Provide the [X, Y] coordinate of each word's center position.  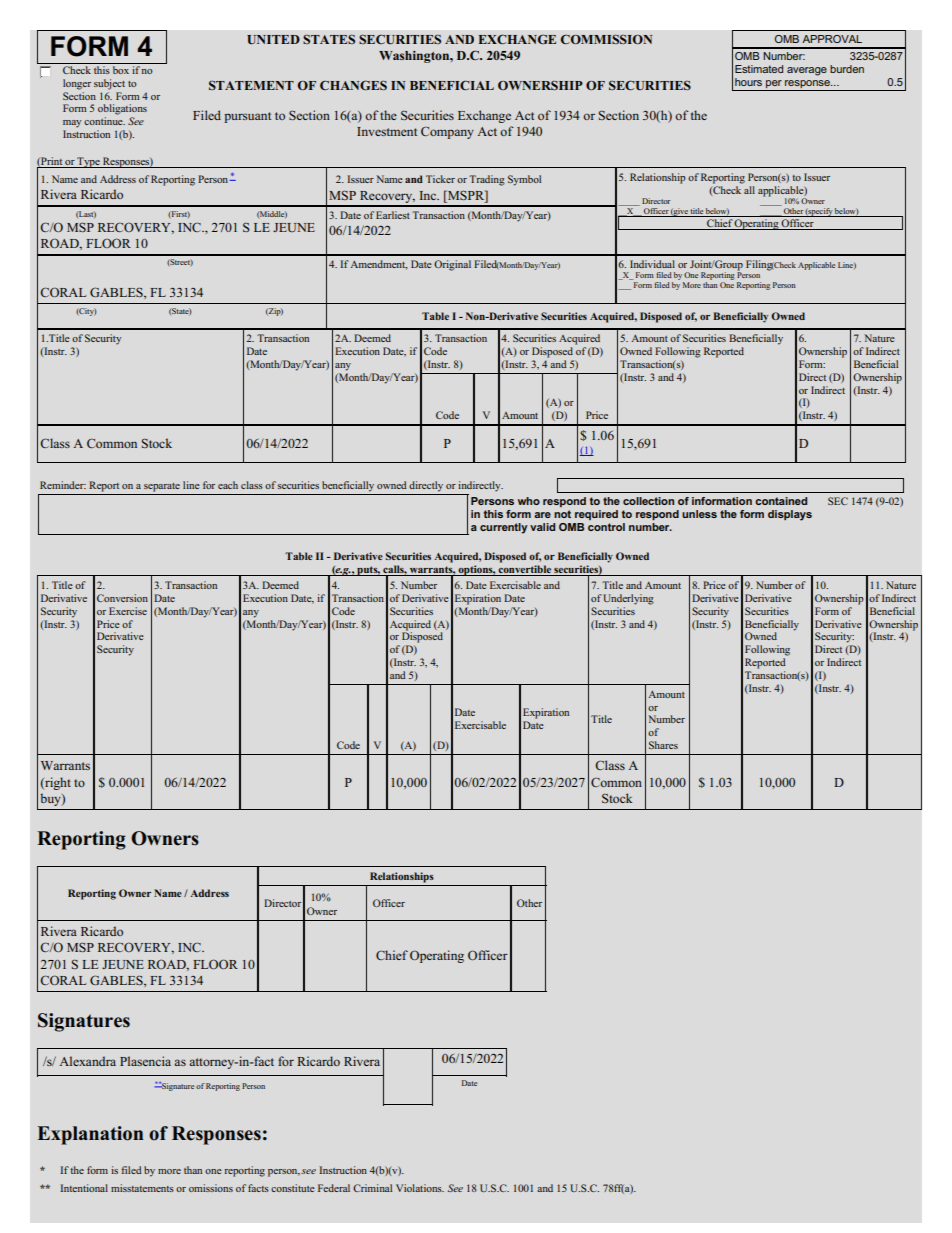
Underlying [628, 599]
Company [447, 132]
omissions [211, 1188]
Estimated [759, 69]
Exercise [128, 611]
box [121, 70]
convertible [525, 570]
